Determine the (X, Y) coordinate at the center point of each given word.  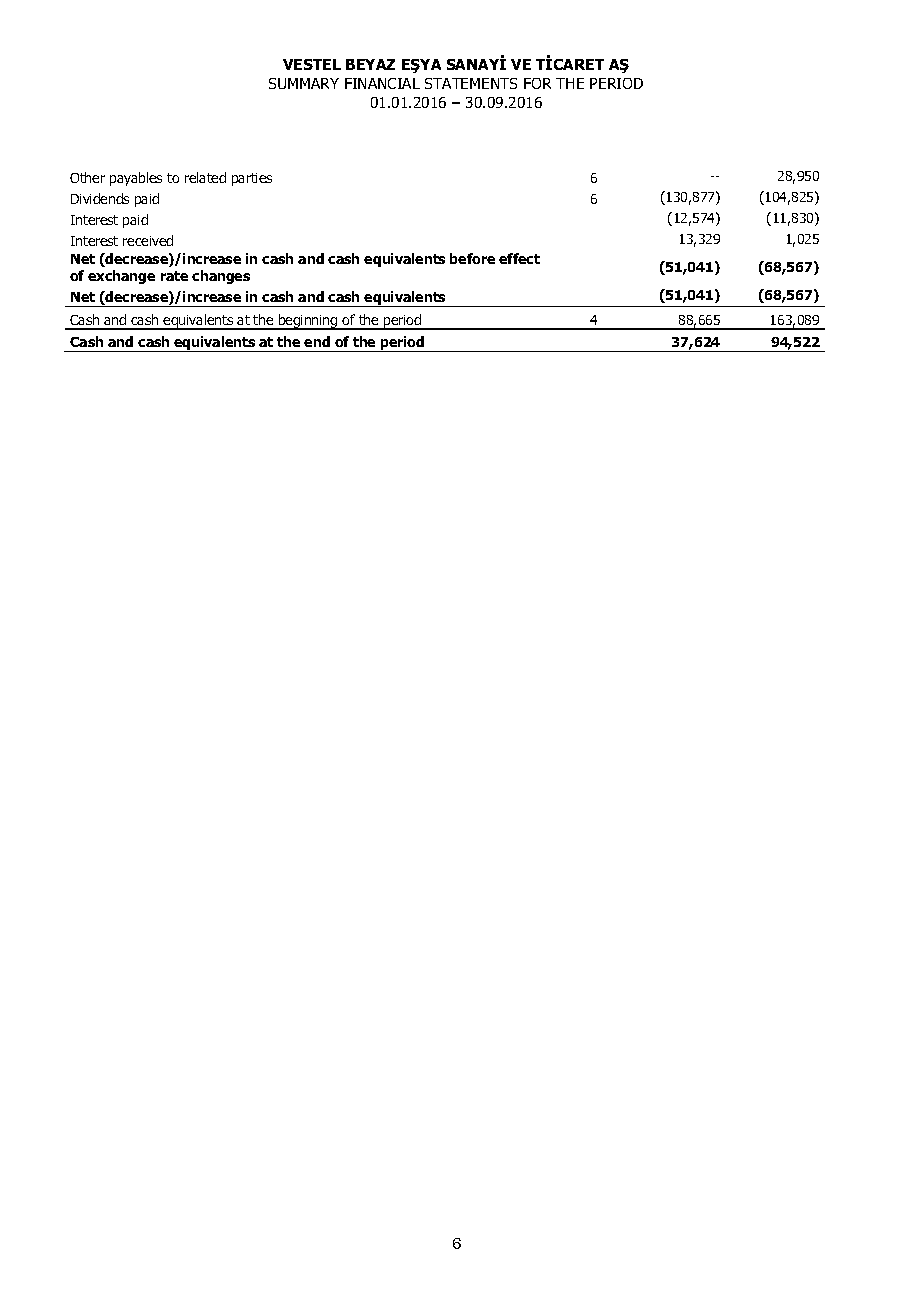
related (205, 177)
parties (252, 179)
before (472, 258)
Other (87, 177)
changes (221, 277)
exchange (121, 277)
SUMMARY (304, 83)
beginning (308, 322)
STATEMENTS (471, 83)
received (148, 240)
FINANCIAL (382, 83)
